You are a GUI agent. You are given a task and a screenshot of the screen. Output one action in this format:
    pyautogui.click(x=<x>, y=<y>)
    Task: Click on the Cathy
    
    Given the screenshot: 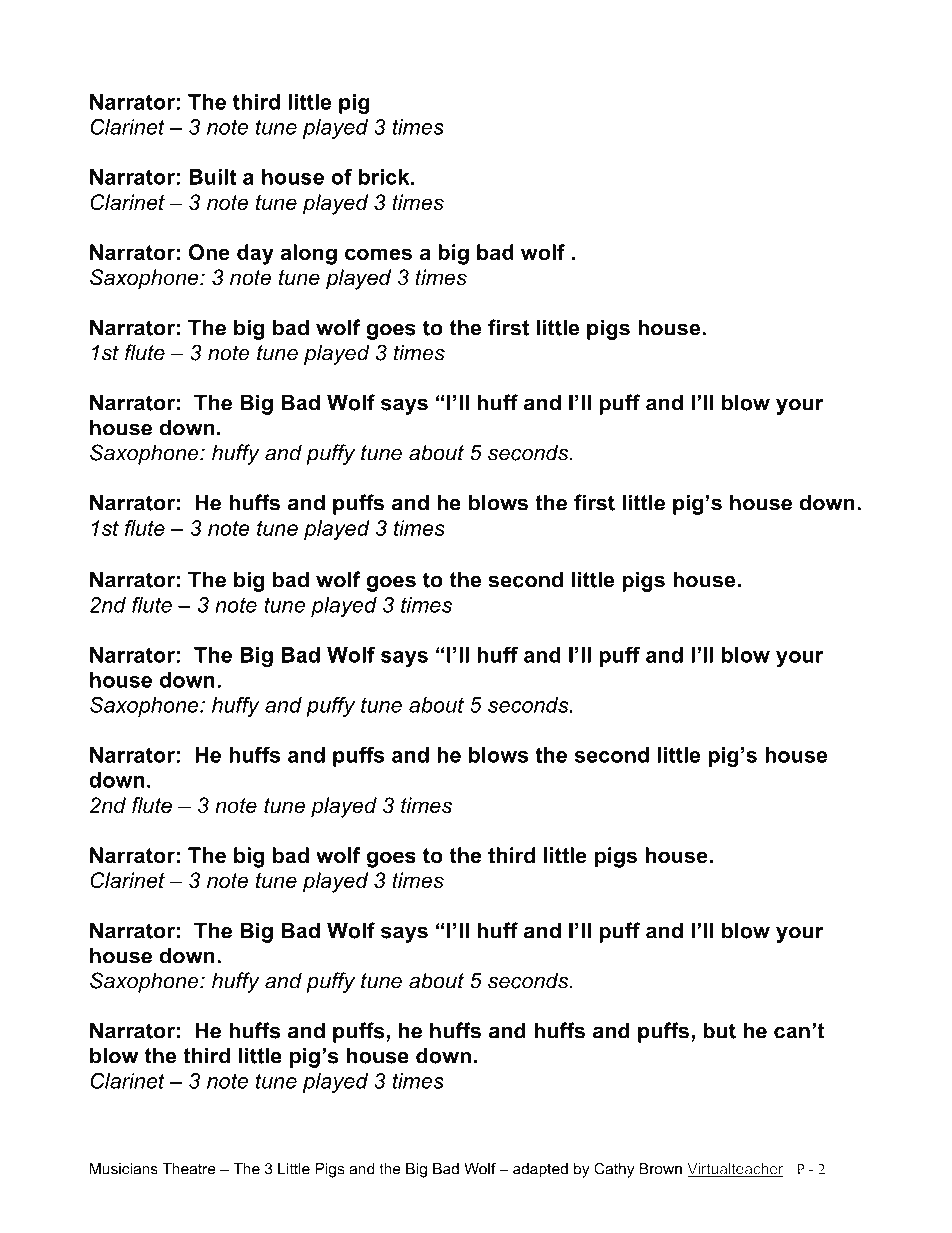 What is the action you would take?
    pyautogui.click(x=614, y=1170)
